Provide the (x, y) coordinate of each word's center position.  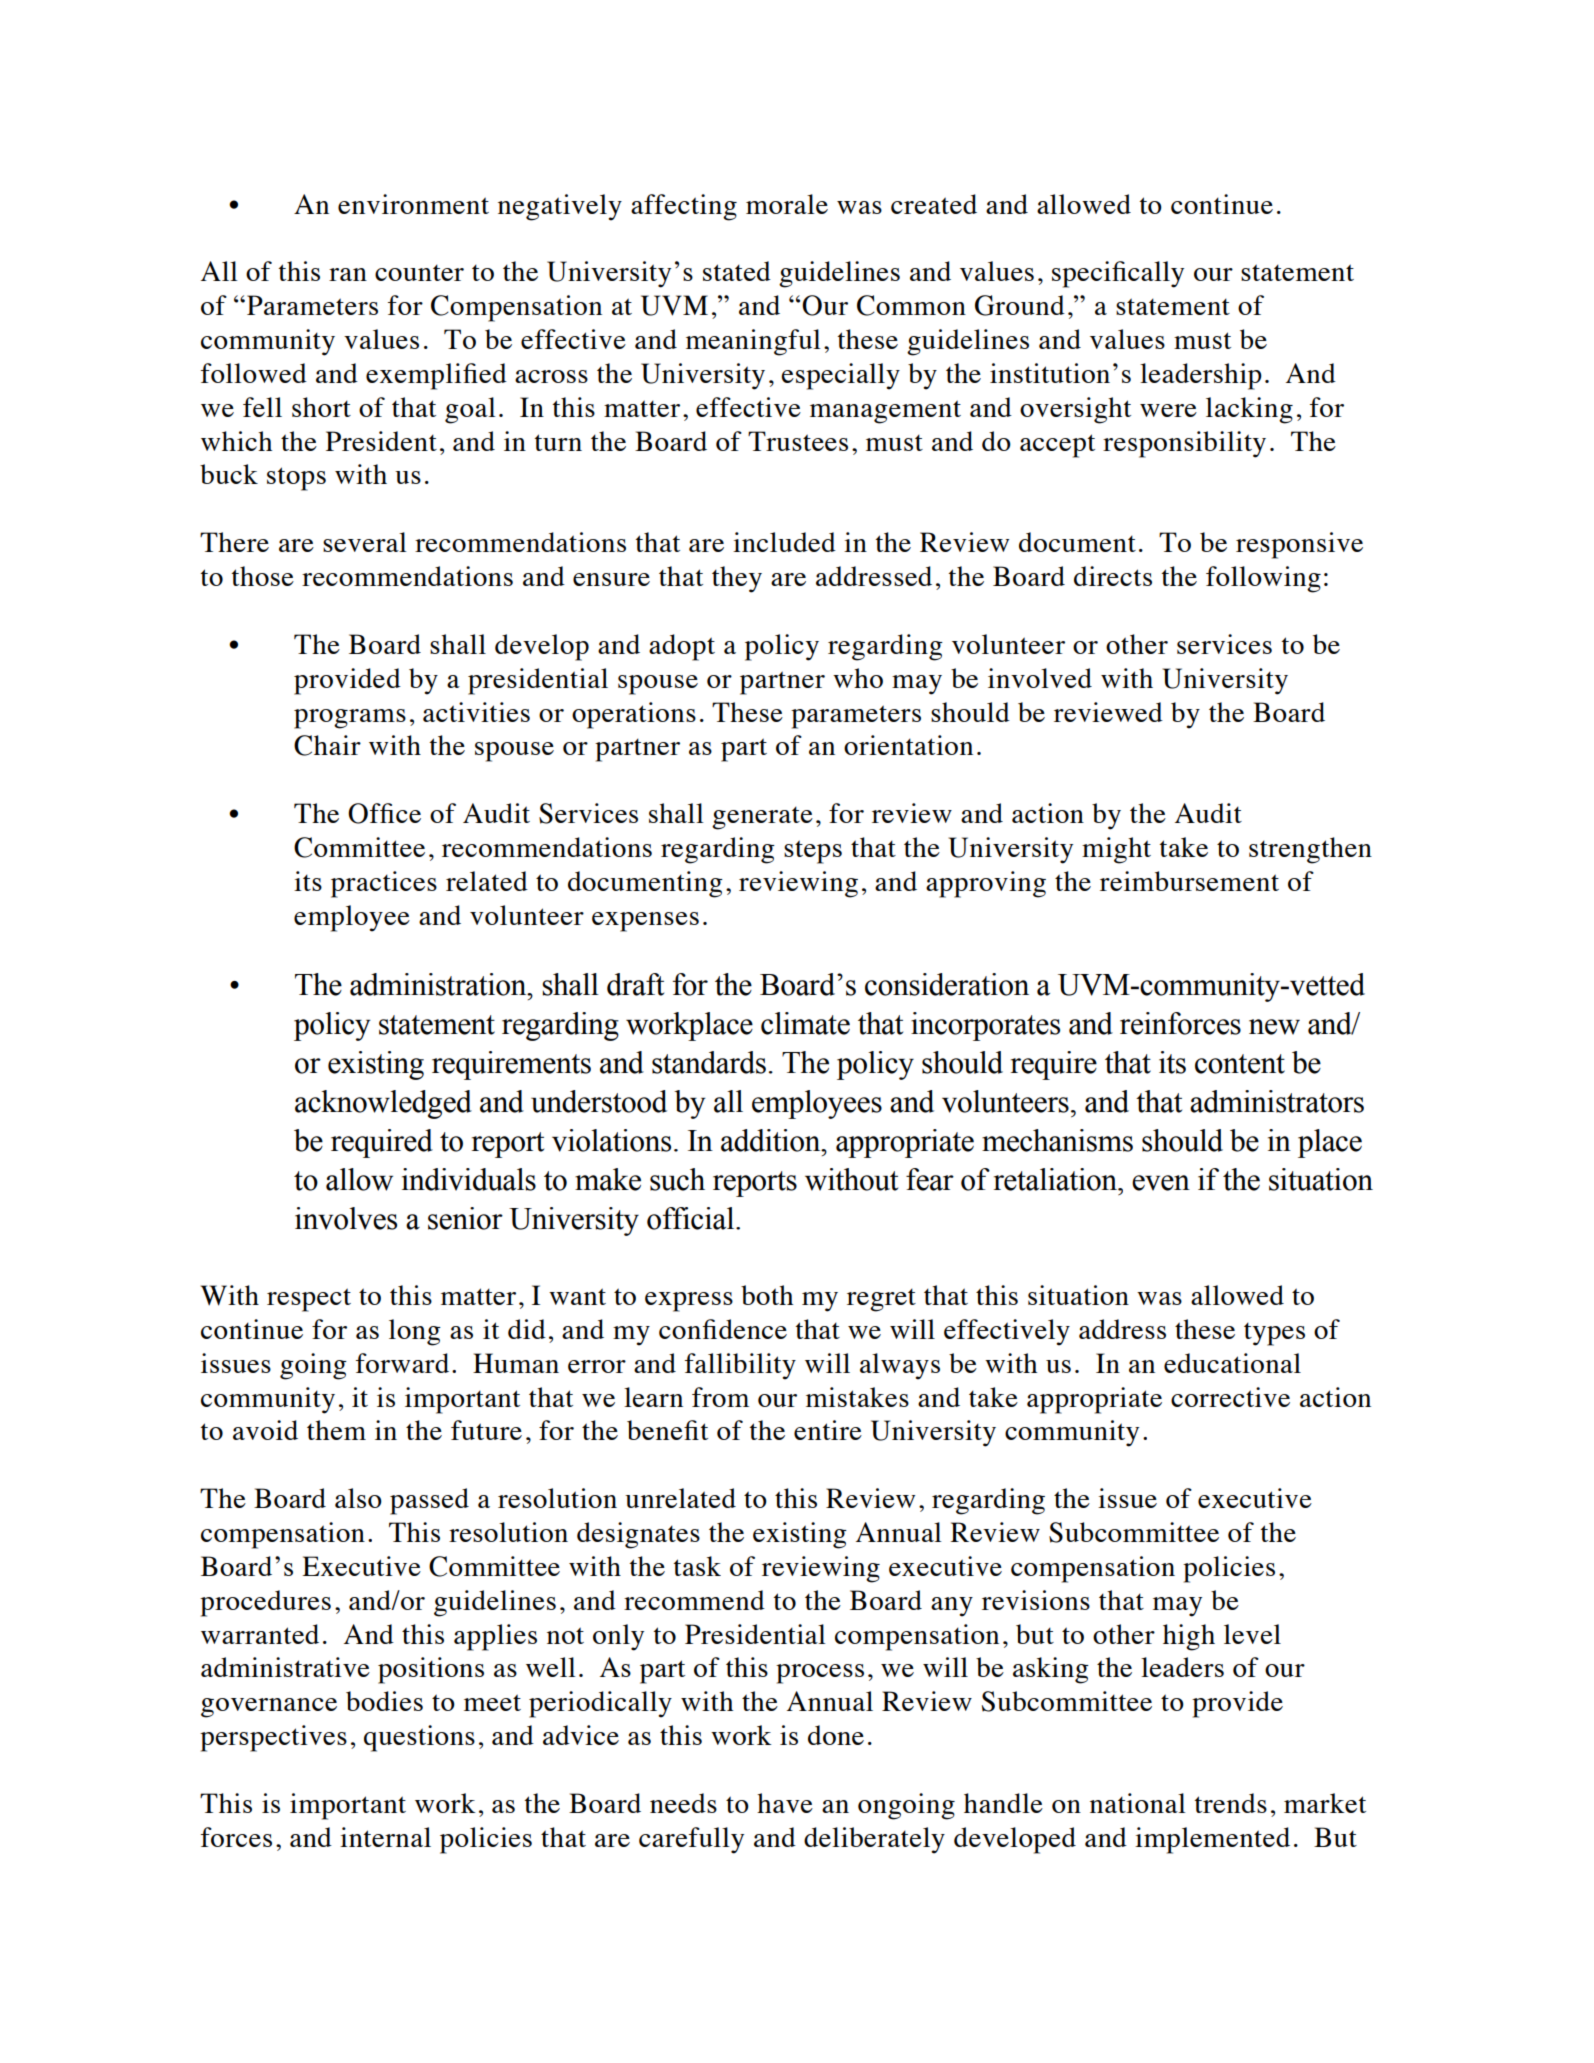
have (785, 1803)
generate (762, 818)
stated (737, 271)
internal (385, 1837)
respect (309, 1300)
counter (419, 273)
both (767, 1295)
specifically (1118, 274)
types (1274, 1334)
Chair (327, 745)
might (1116, 850)
